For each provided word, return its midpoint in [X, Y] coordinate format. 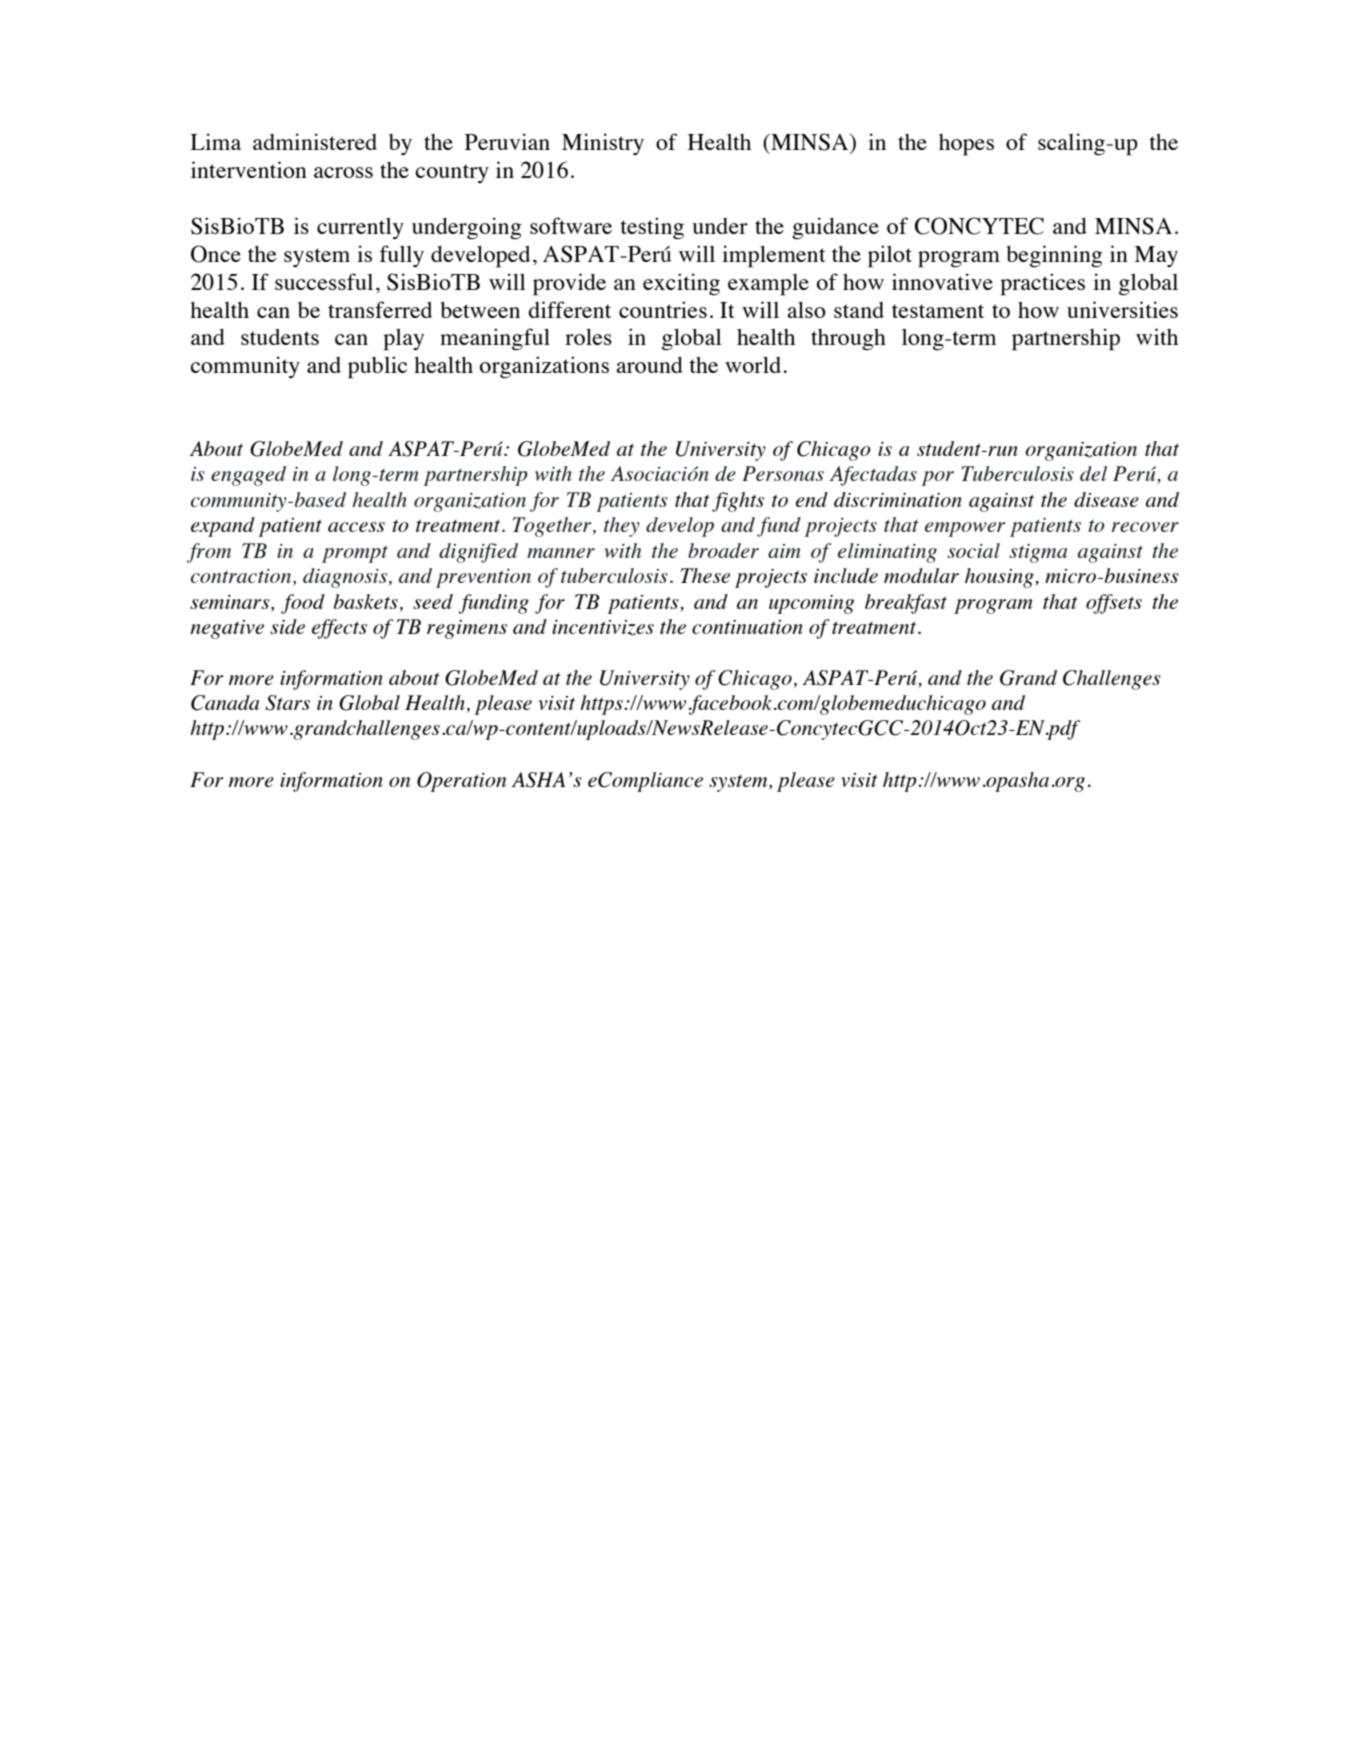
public [377, 367]
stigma [1038, 553]
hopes [966, 145]
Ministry [603, 144]
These [705, 575]
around [649, 365]
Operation [461, 782]
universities [1122, 309]
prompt [355, 554]
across [343, 172]
